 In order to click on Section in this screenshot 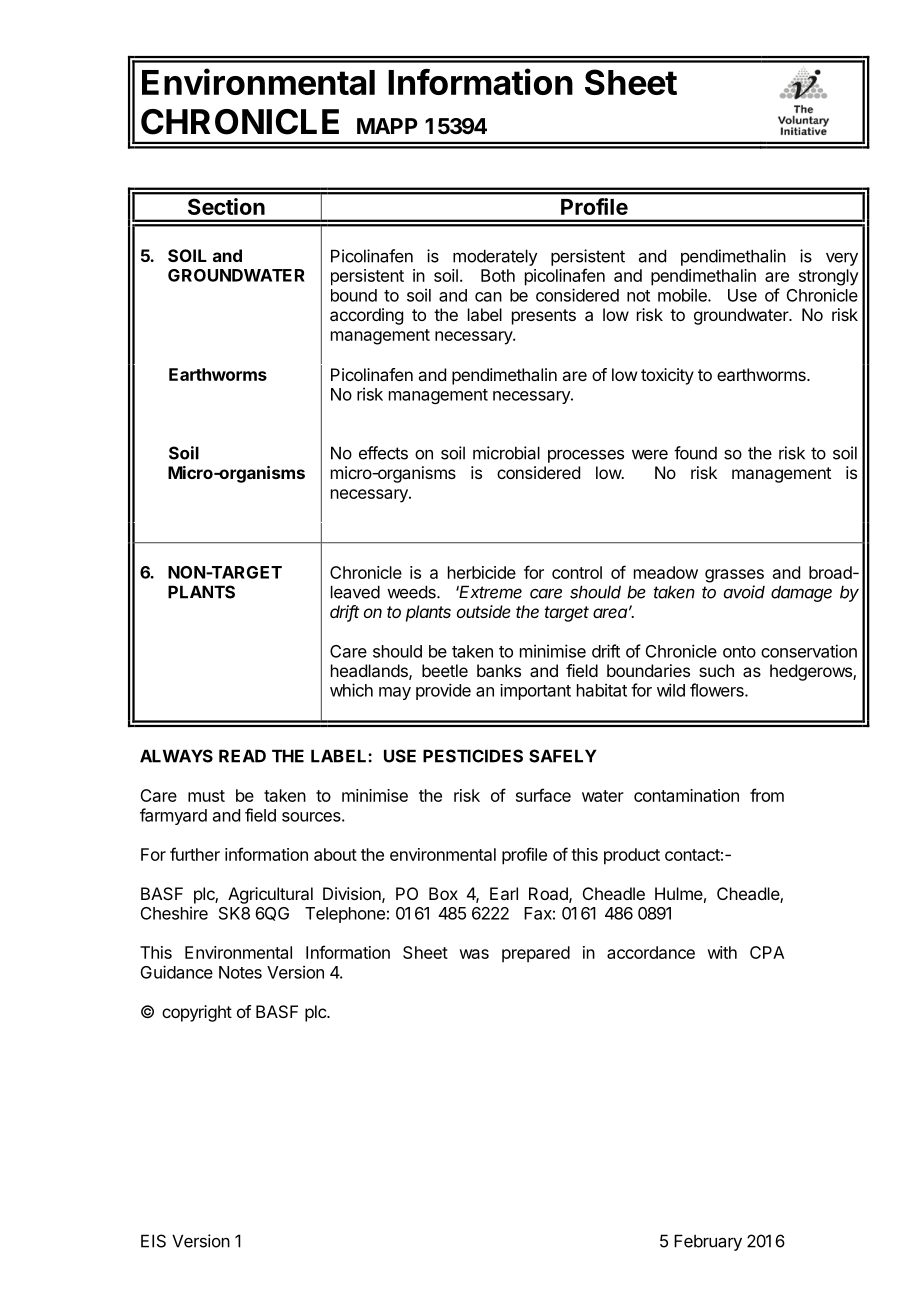, I will do `click(226, 206)`.
